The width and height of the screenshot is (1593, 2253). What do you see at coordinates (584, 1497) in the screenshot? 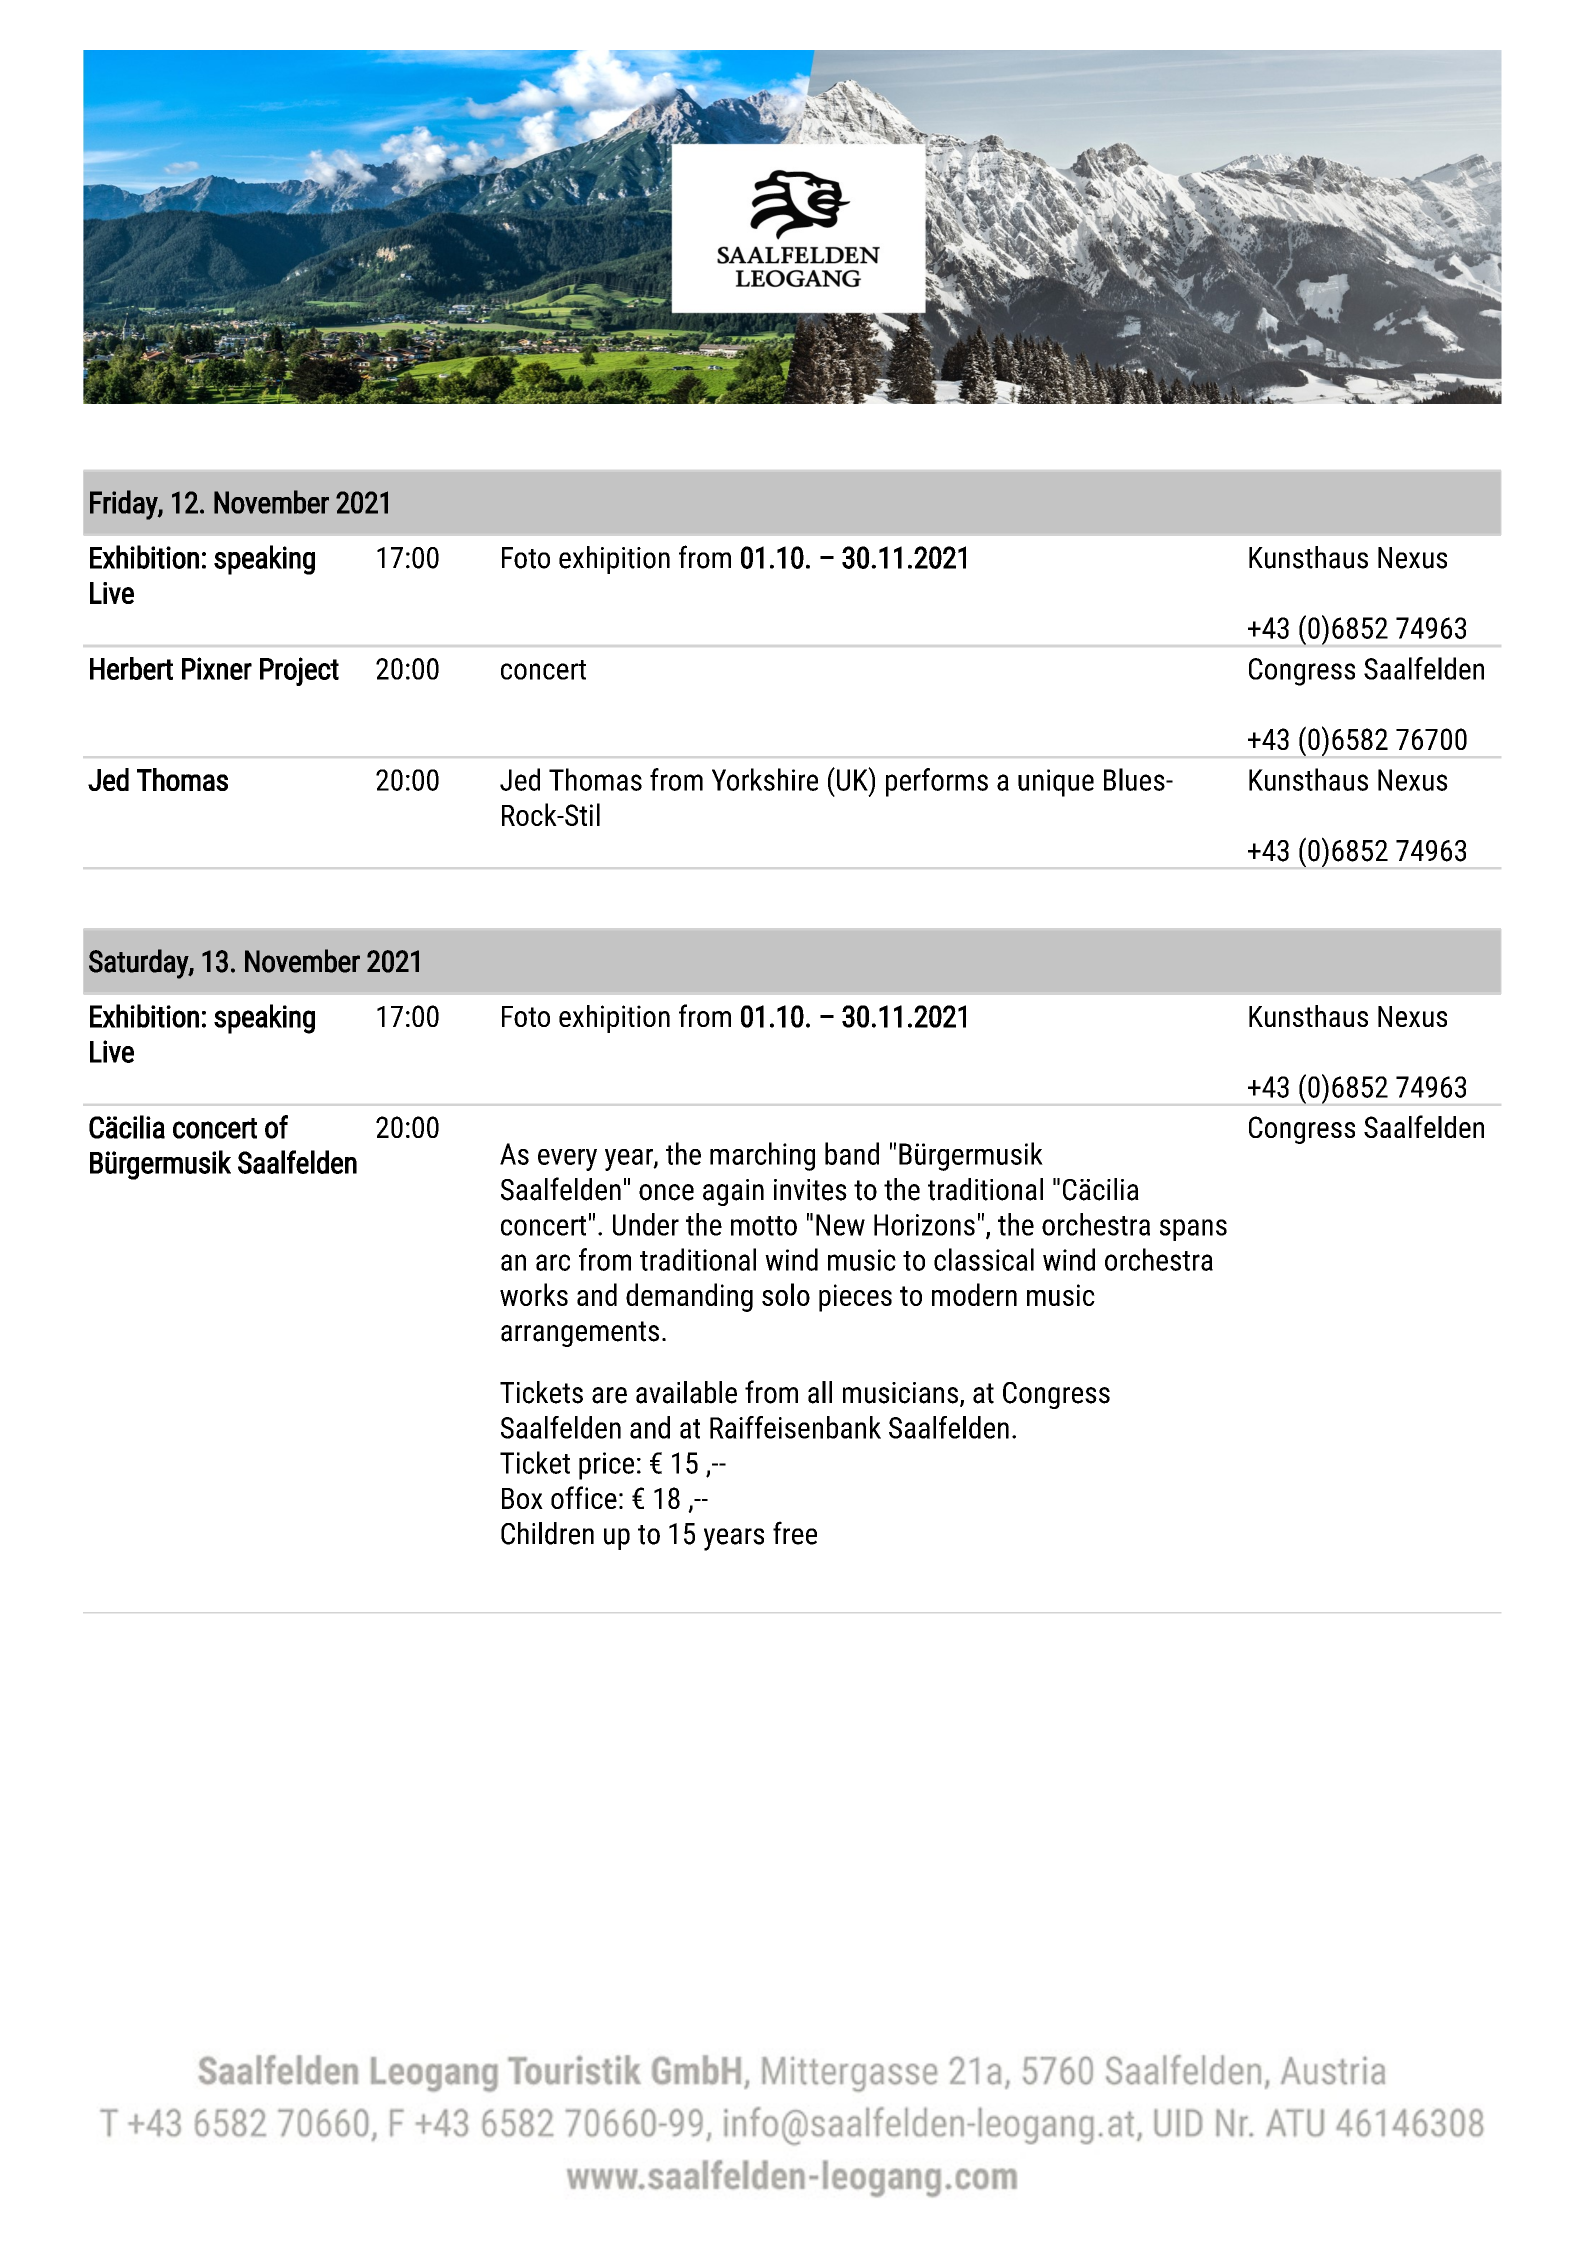
I see `office` at bounding box center [584, 1497].
